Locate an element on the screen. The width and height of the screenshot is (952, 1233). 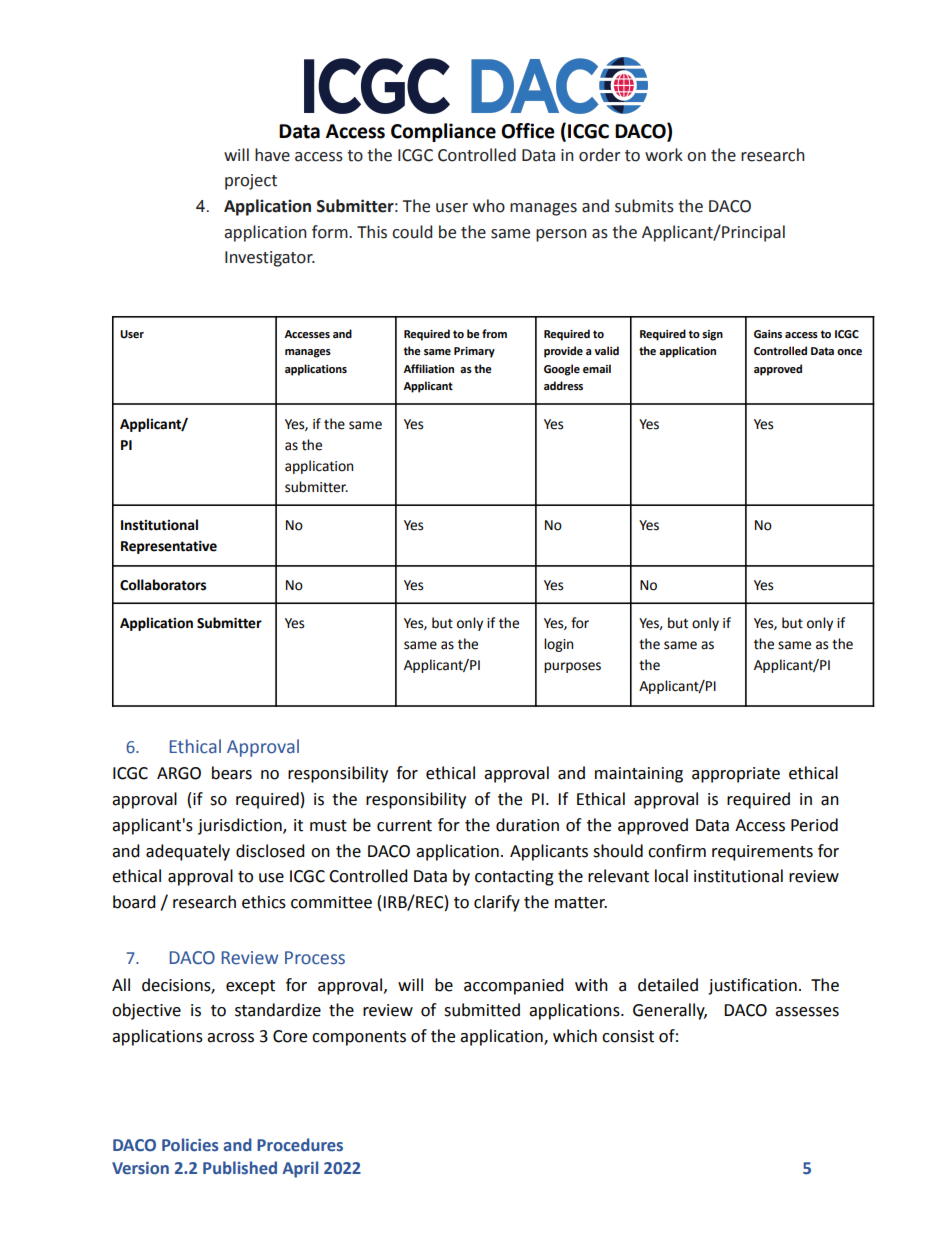
work is located at coordinates (664, 155).
